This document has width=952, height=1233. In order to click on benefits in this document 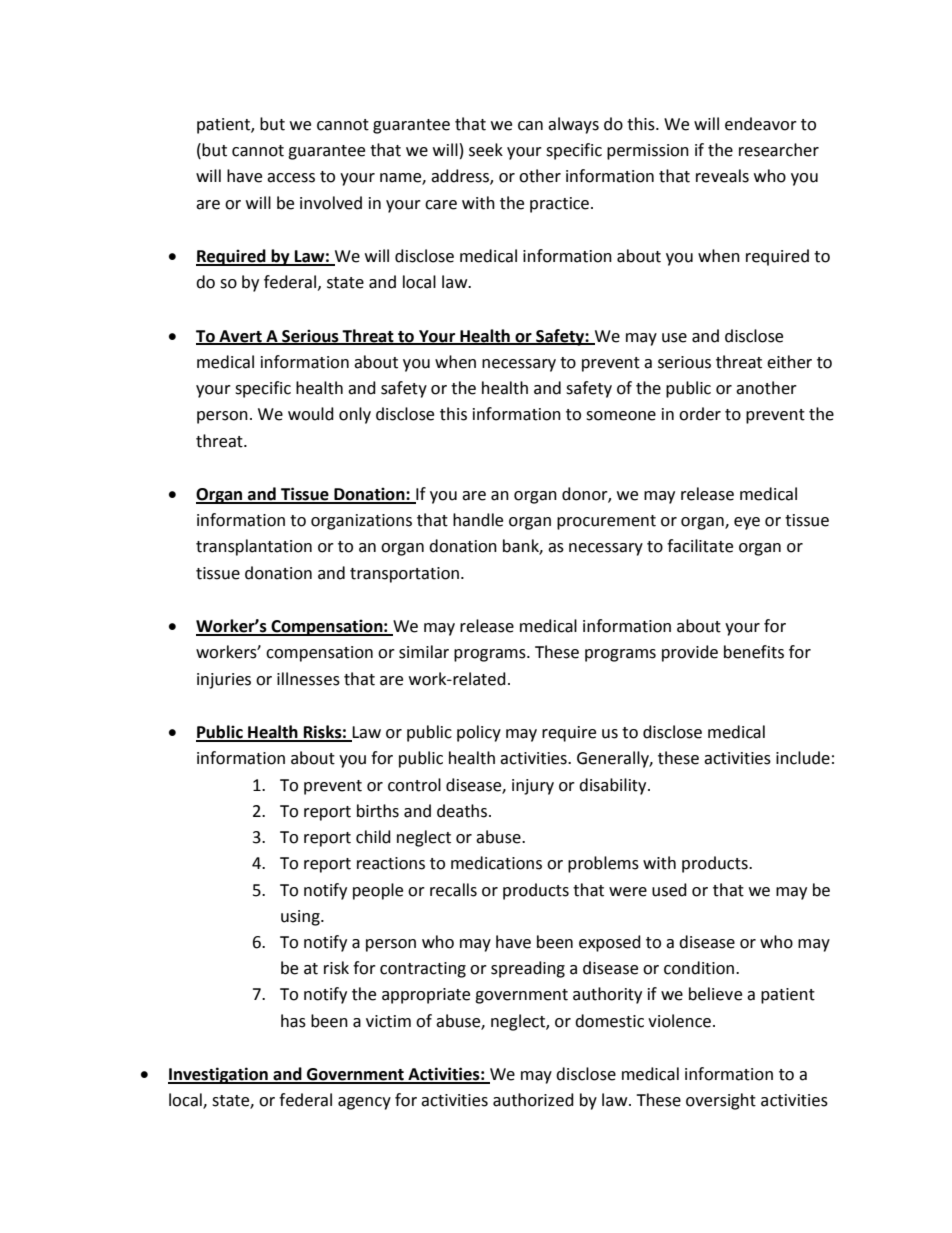, I will do `click(754, 652)`.
